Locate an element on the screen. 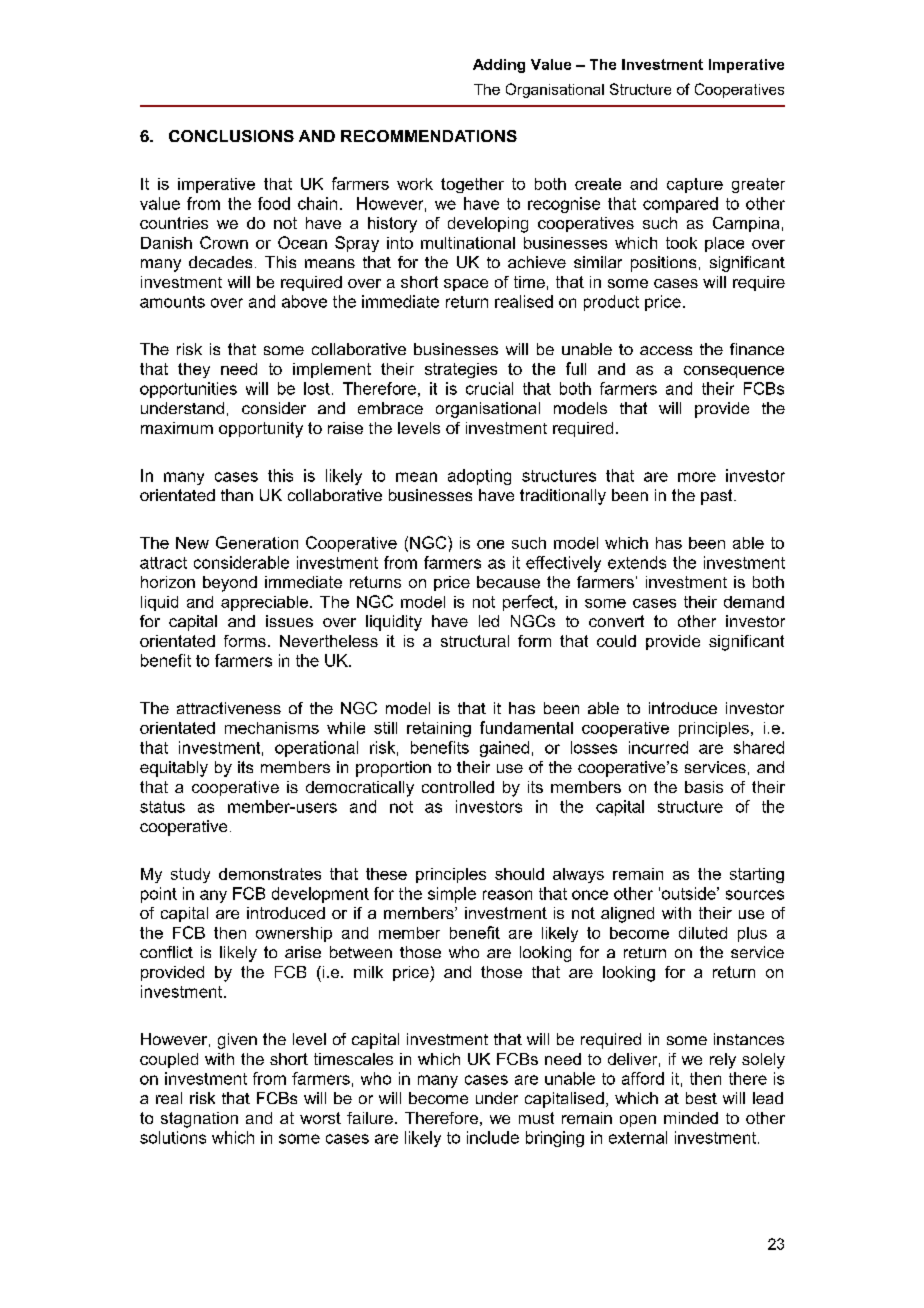 Image resolution: width=924 pixels, height=1308 pixels. capture is located at coordinates (695, 185).
